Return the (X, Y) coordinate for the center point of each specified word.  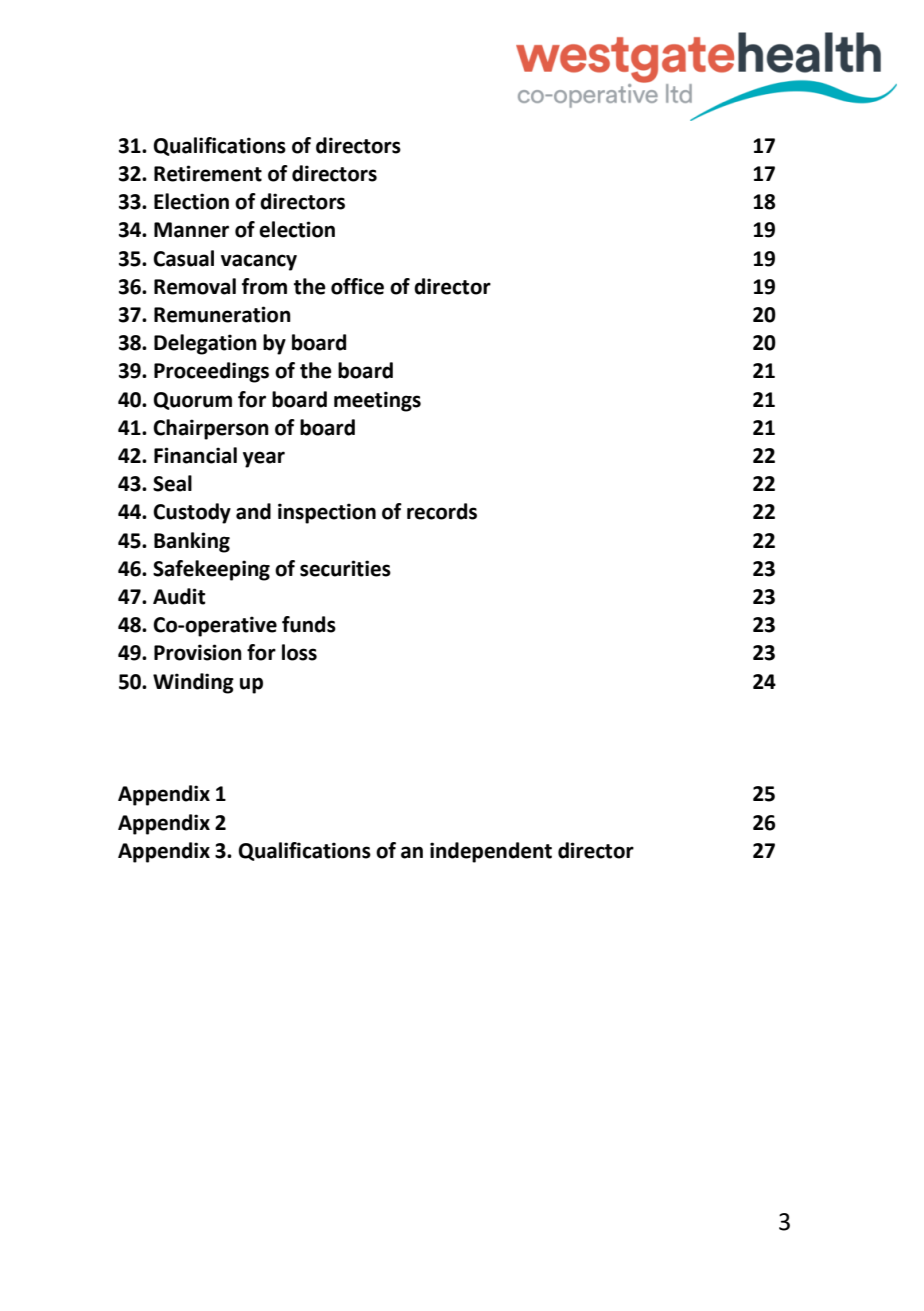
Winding (193, 683)
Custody (192, 513)
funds (309, 624)
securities (345, 568)
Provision (198, 652)
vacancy (259, 262)
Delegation (205, 344)
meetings (377, 401)
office (357, 286)
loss (299, 652)
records (442, 511)
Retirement (208, 173)
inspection (327, 513)
